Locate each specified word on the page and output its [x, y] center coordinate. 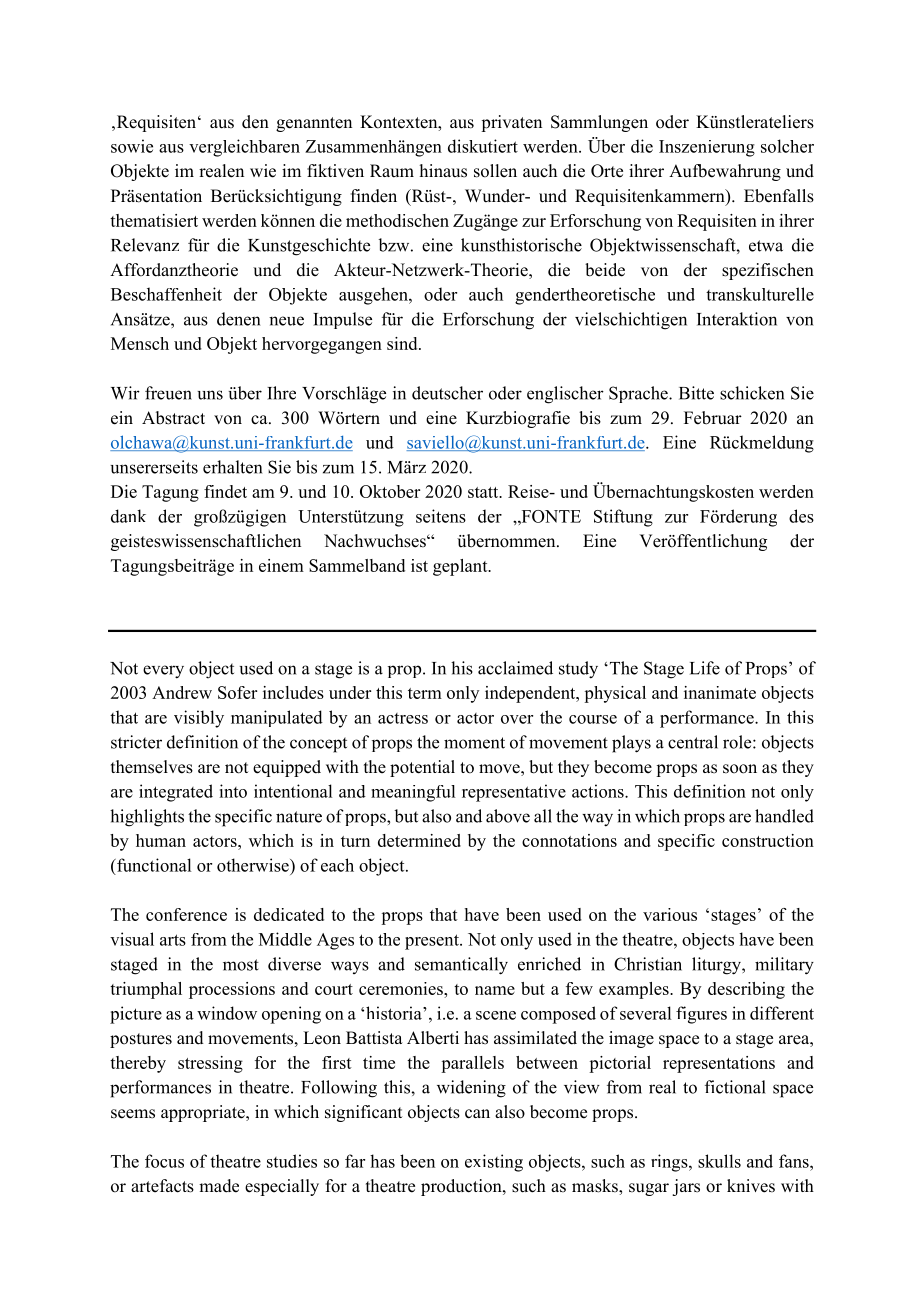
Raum [392, 171]
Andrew [182, 692]
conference [186, 914]
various [670, 914]
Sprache [639, 394]
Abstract [173, 418]
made [219, 1186]
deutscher [447, 393]
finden [374, 196]
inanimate [720, 692]
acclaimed [515, 668]
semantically [461, 966]
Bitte [696, 393]
